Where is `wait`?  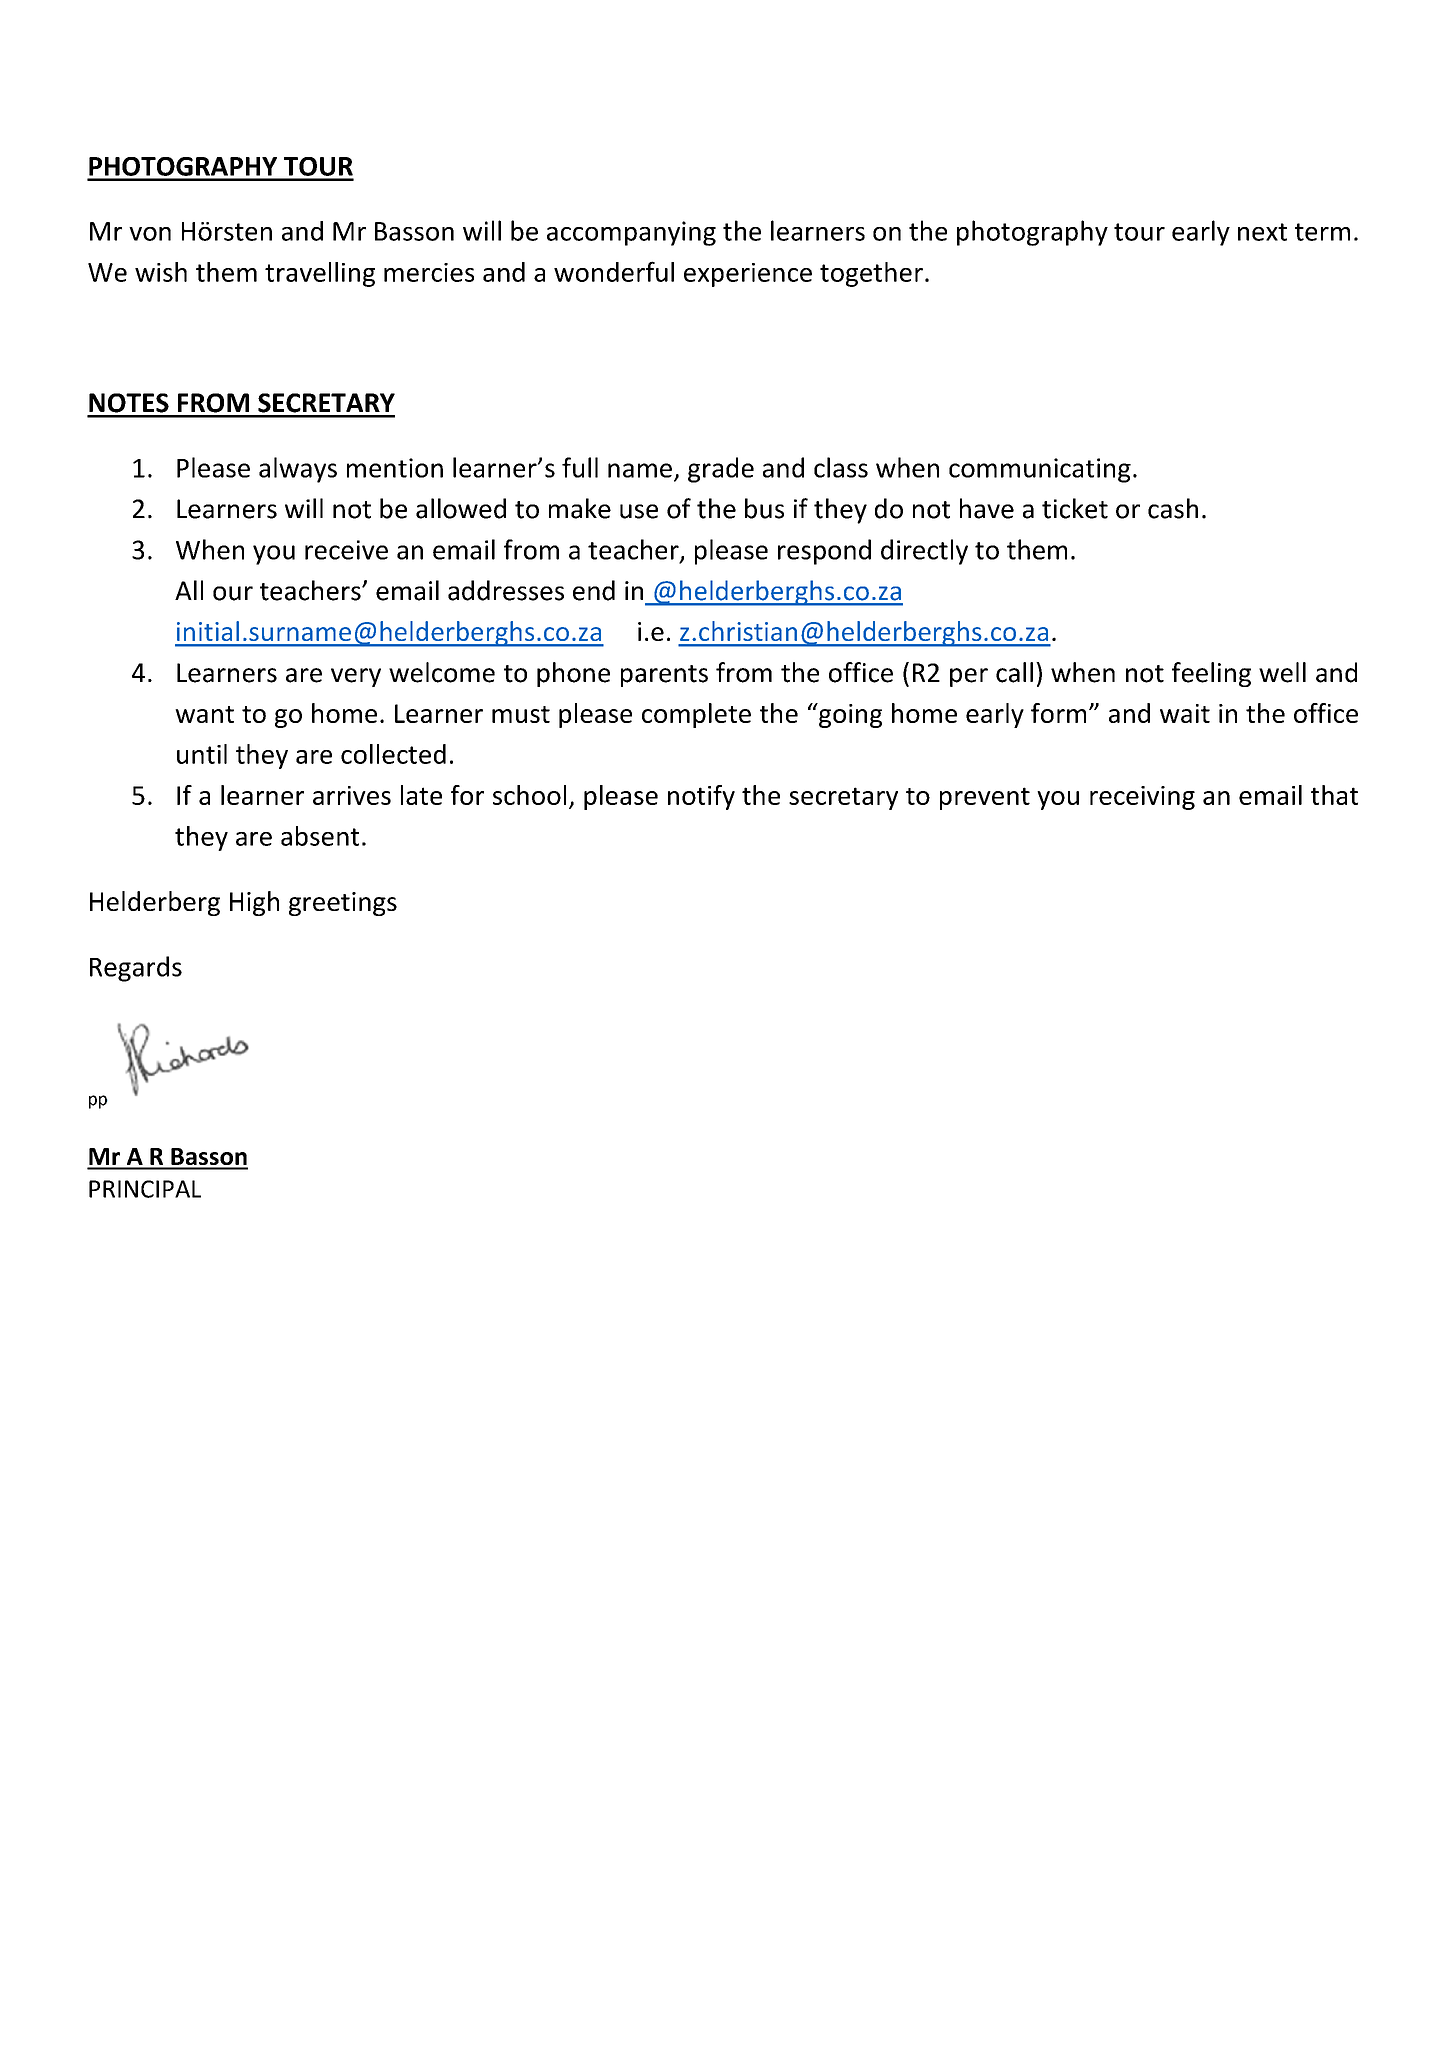 wait is located at coordinates (1185, 713).
